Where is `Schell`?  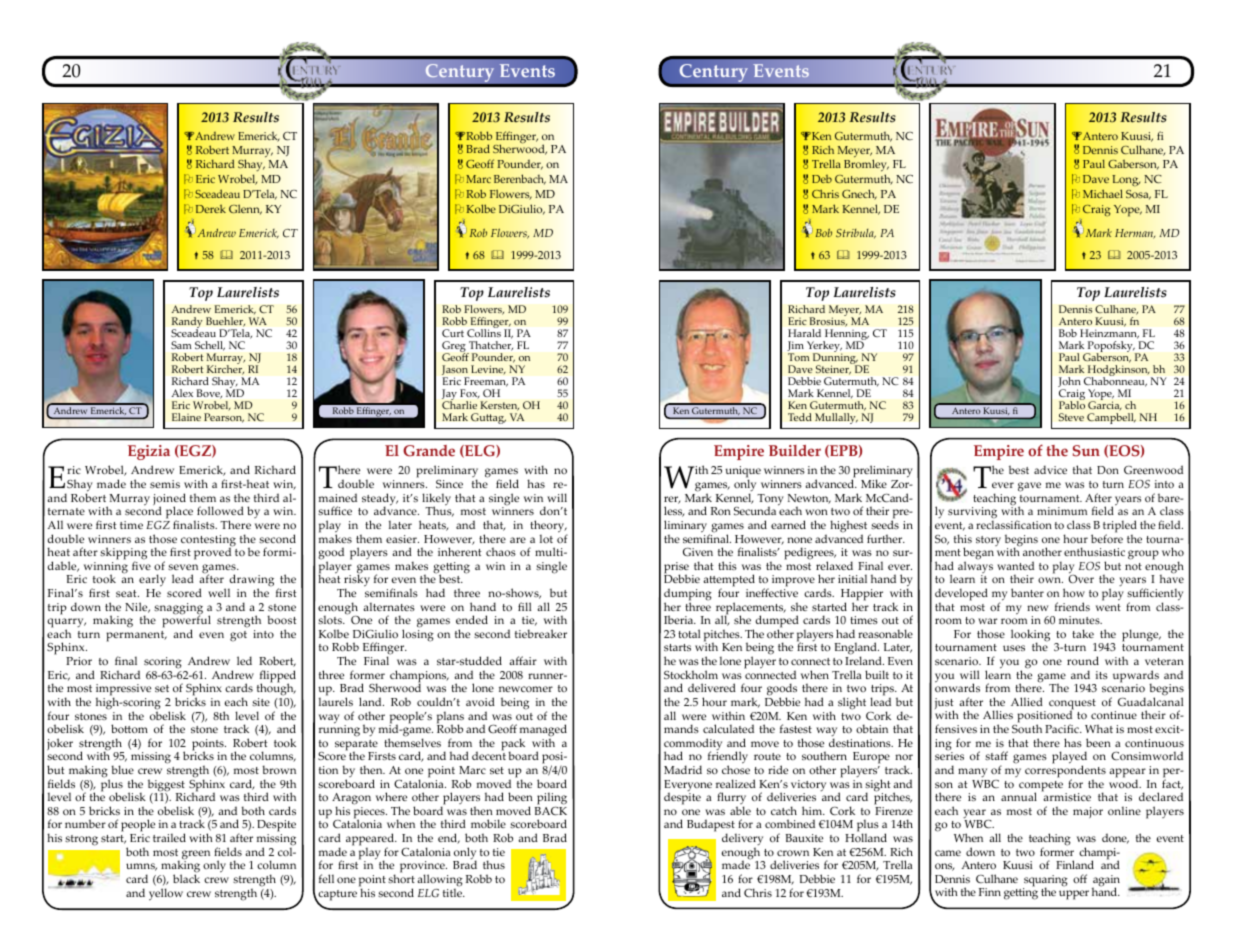
Schell is located at coordinates (210, 346).
